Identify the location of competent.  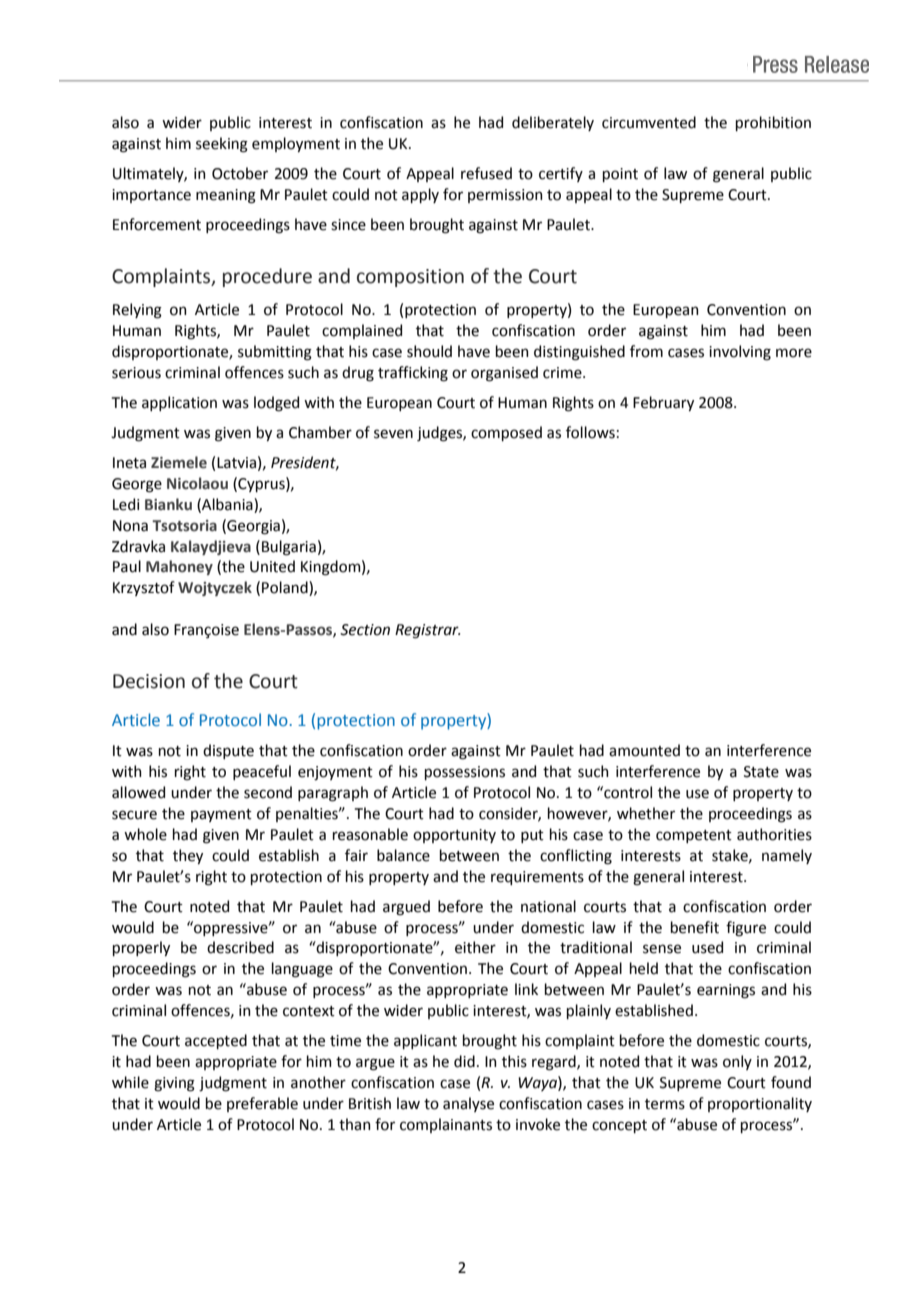
(694, 836).
